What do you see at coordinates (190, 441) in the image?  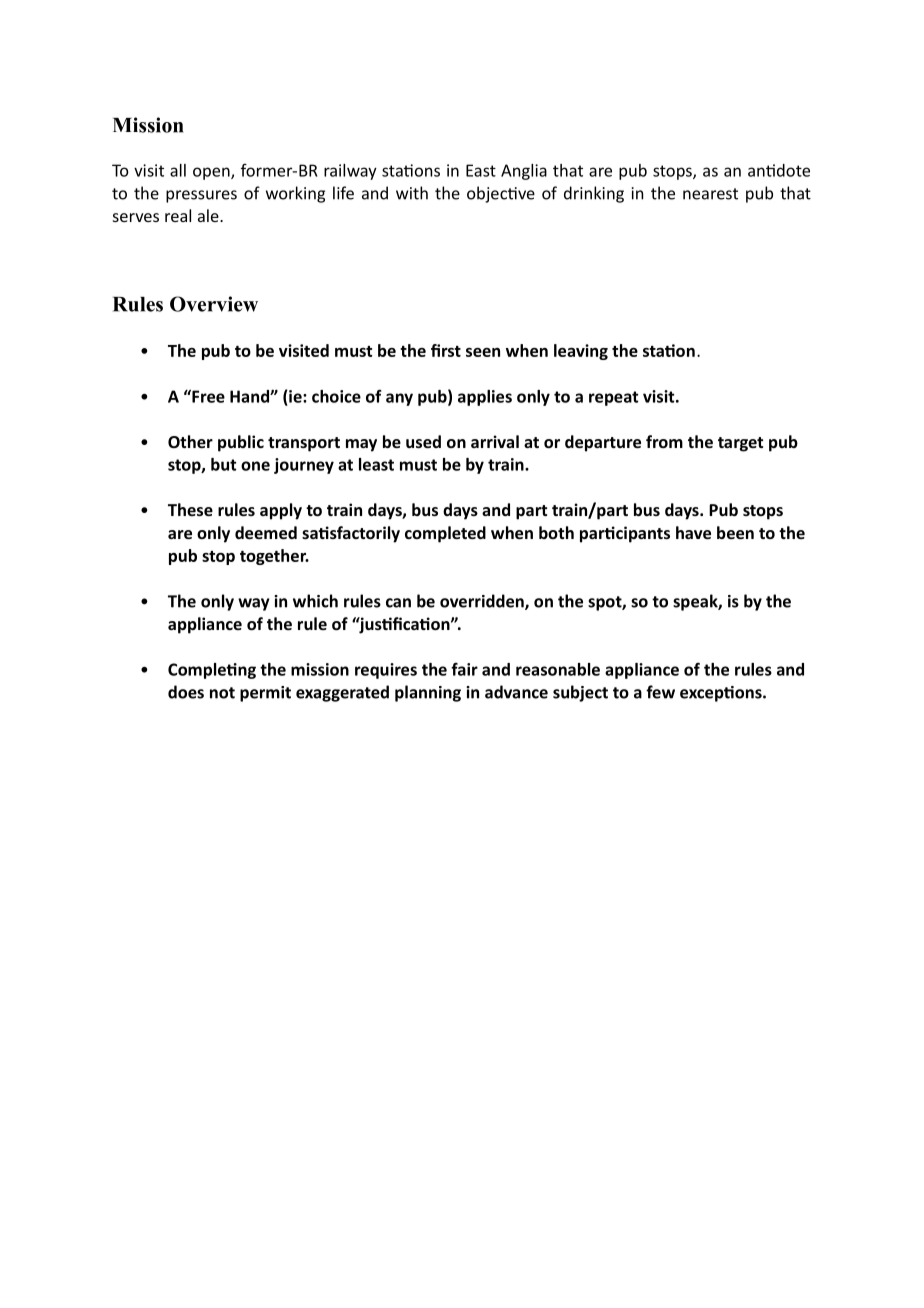 I see `Other` at bounding box center [190, 441].
